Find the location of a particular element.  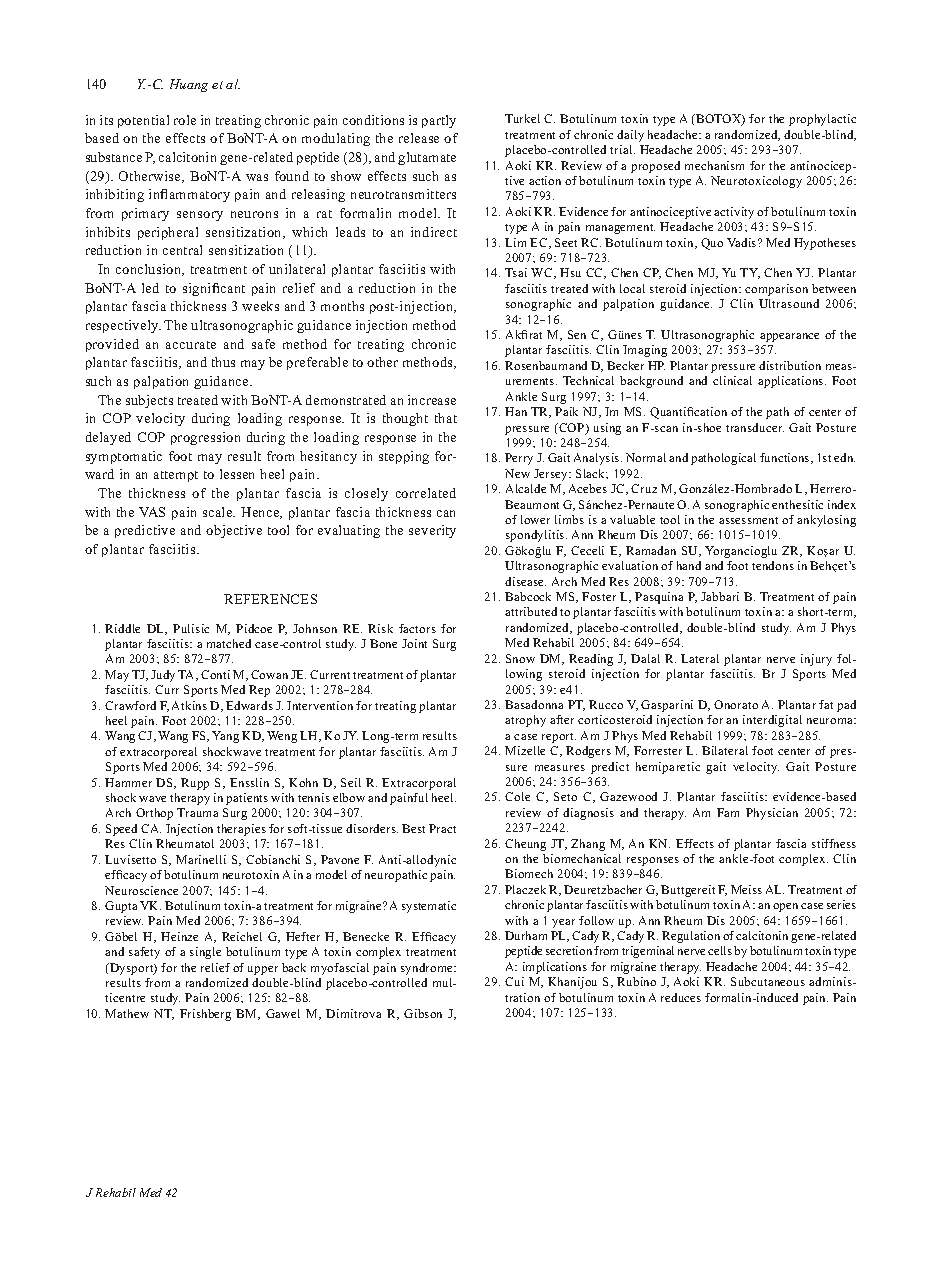

scale is located at coordinates (219, 512).
